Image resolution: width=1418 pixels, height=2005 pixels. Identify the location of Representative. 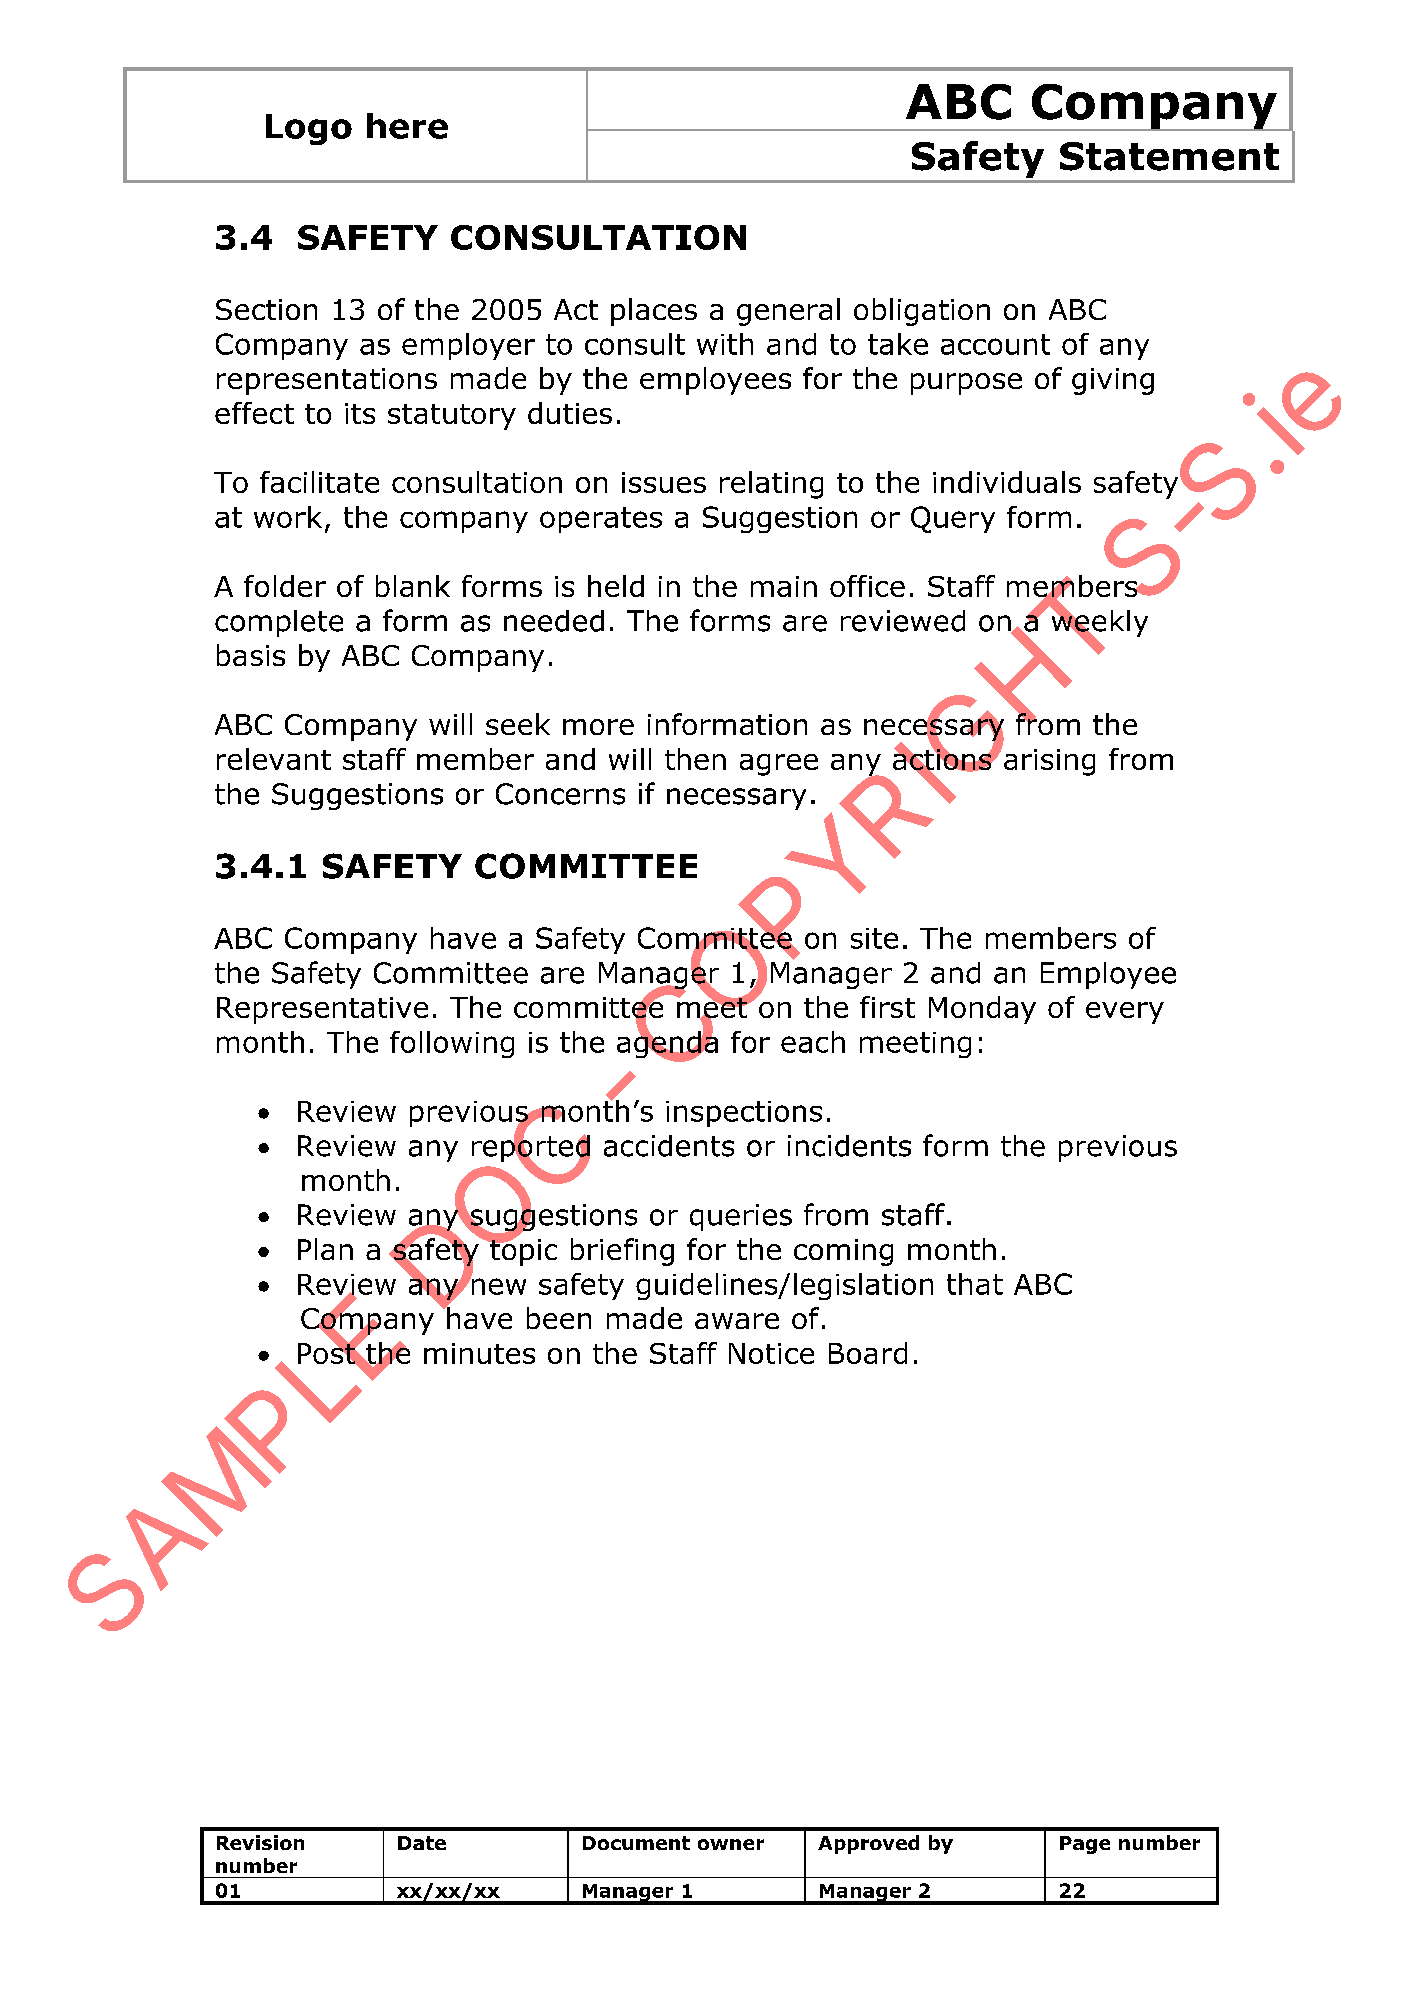
(322, 1010).
